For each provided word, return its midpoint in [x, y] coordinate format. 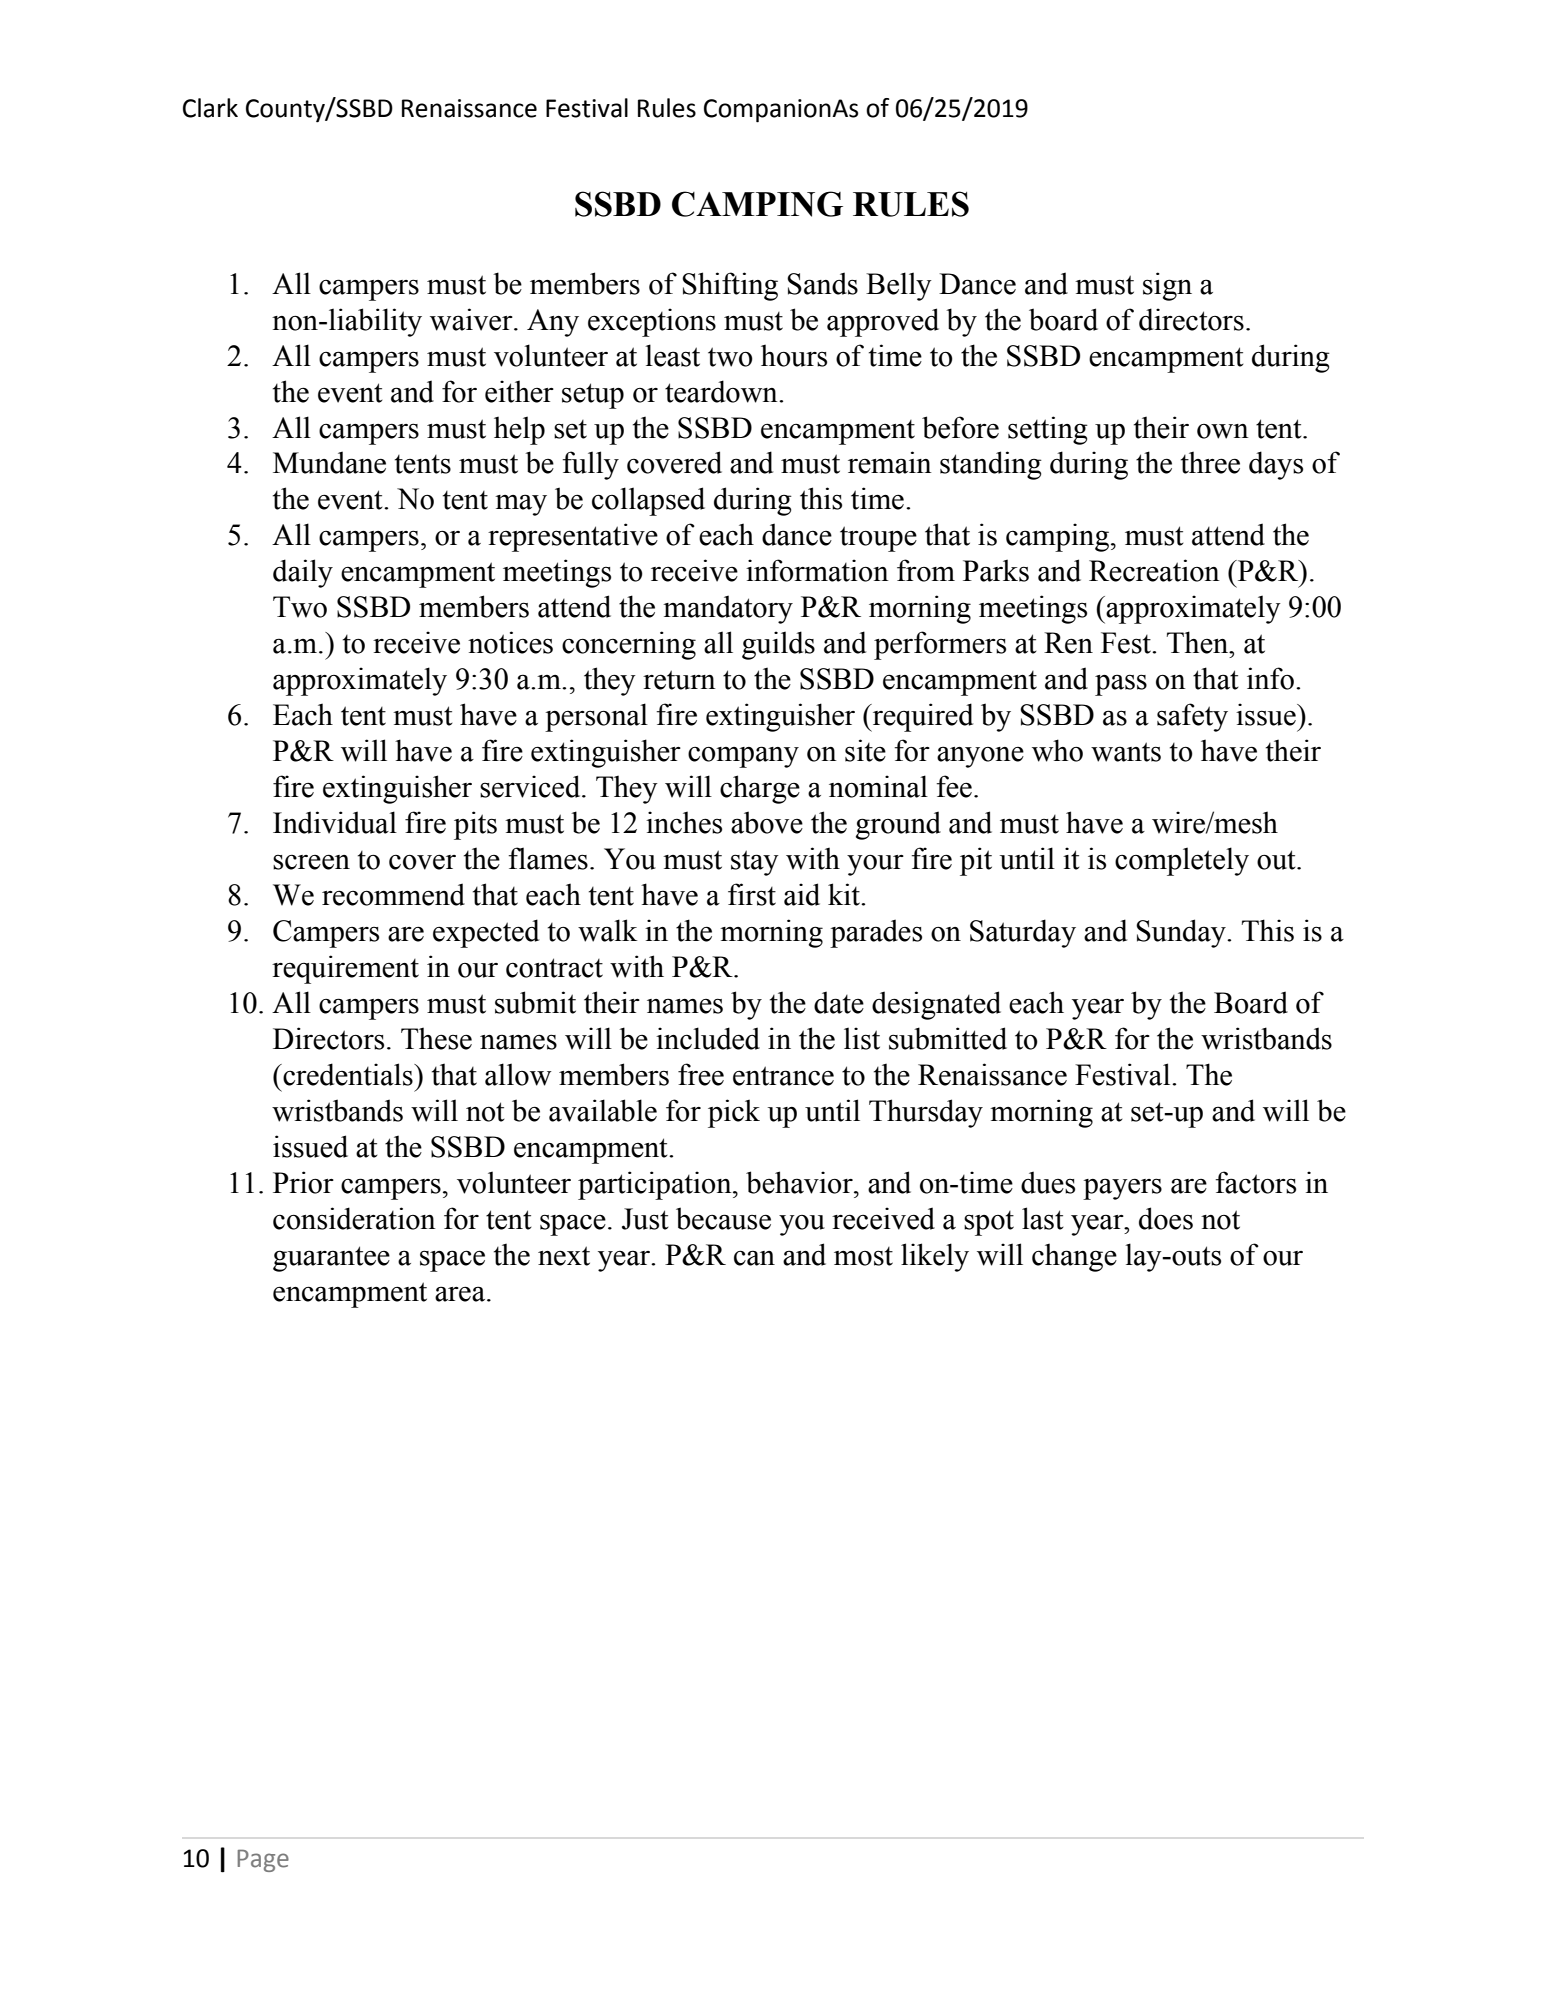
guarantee [331, 1259]
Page [263, 1860]
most [863, 1256]
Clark [210, 108]
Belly [899, 286]
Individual [335, 822]
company [743, 757]
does [1166, 1218]
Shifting [730, 286]
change [1074, 1257]
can [754, 1258]
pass [1121, 685]
